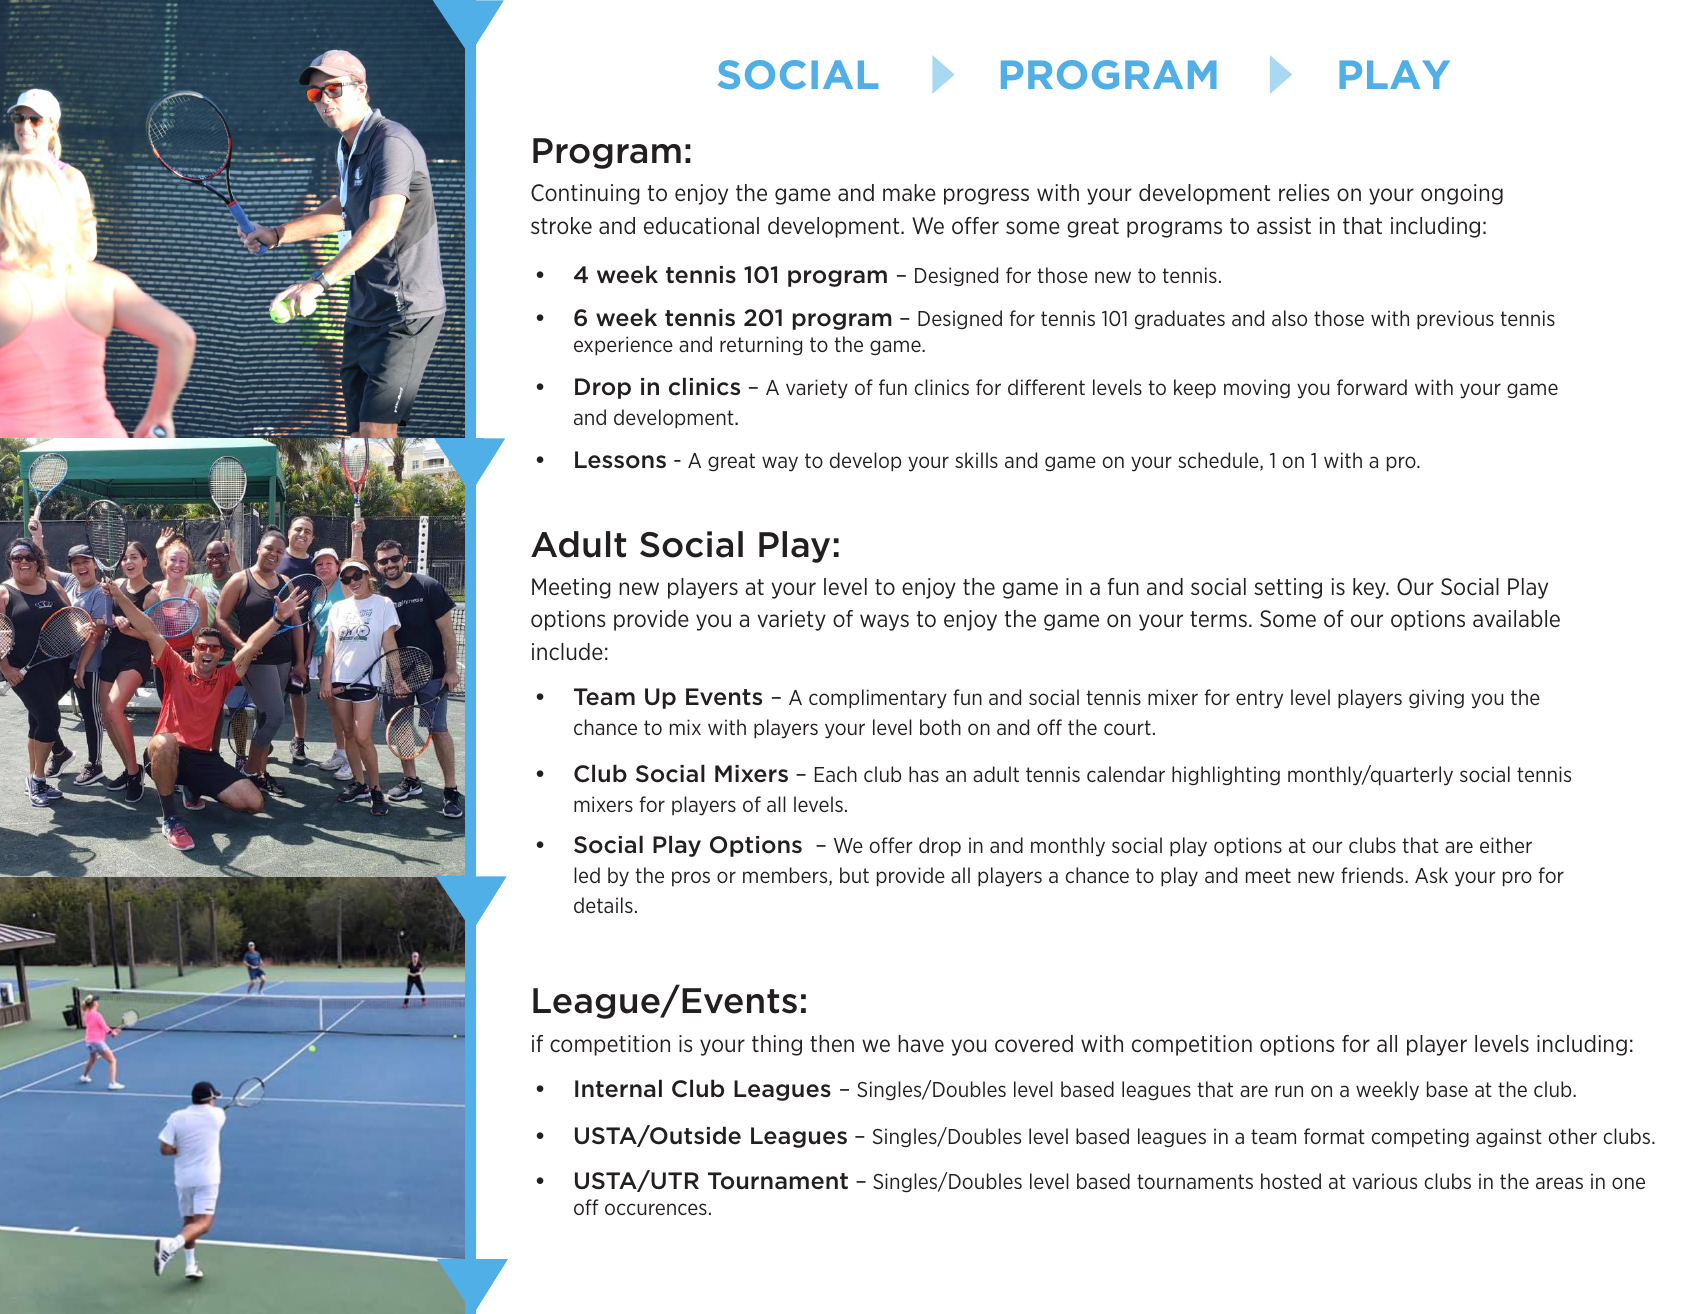  What do you see at coordinates (1559, 1183) in the page?
I see `areas` at bounding box center [1559, 1183].
